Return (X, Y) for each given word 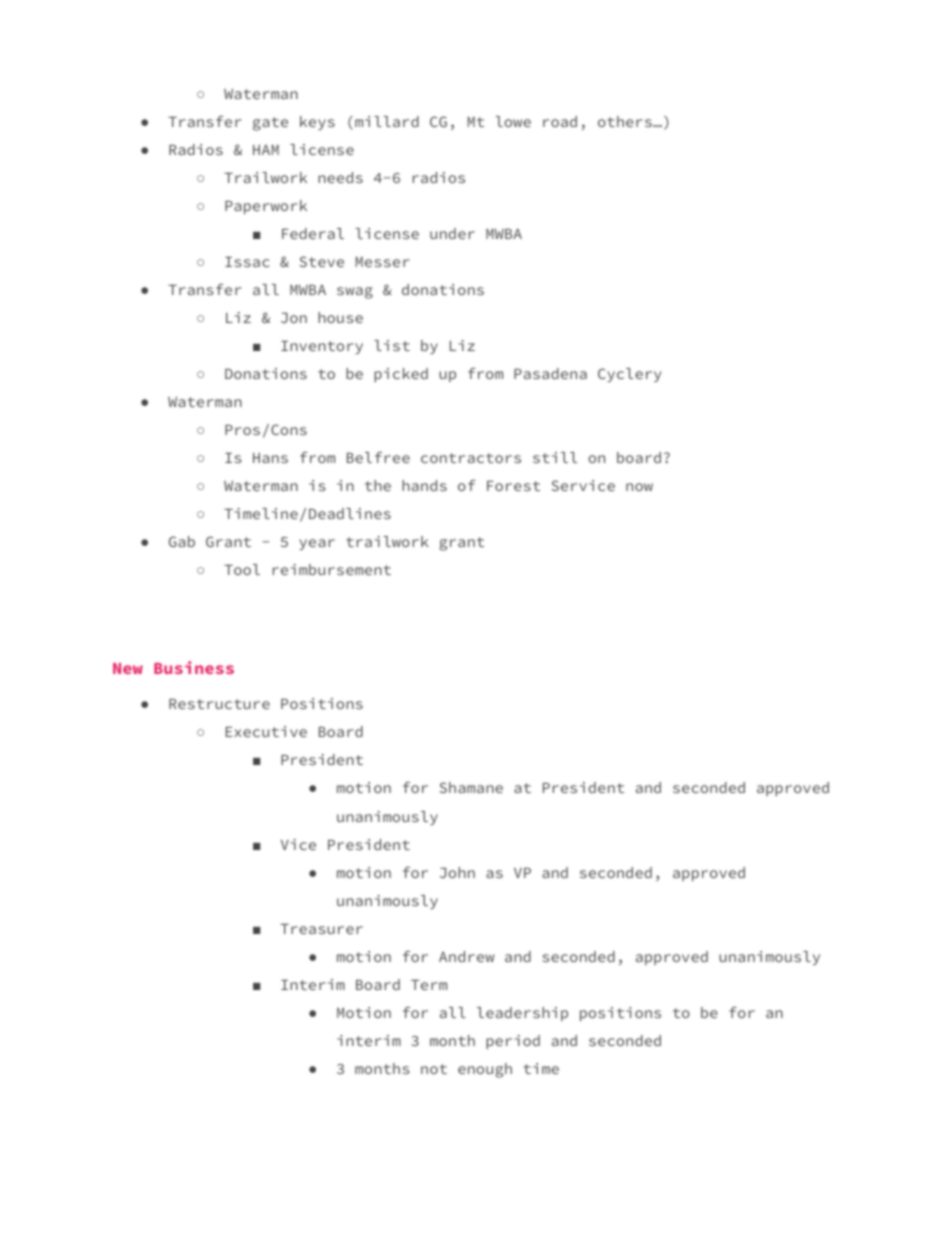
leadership (522, 1014)
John (457, 872)
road (560, 121)
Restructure (219, 704)
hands (424, 485)
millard (387, 121)
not (434, 1069)
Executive (266, 731)
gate (270, 124)
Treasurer (321, 929)
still (555, 457)
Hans (270, 458)
